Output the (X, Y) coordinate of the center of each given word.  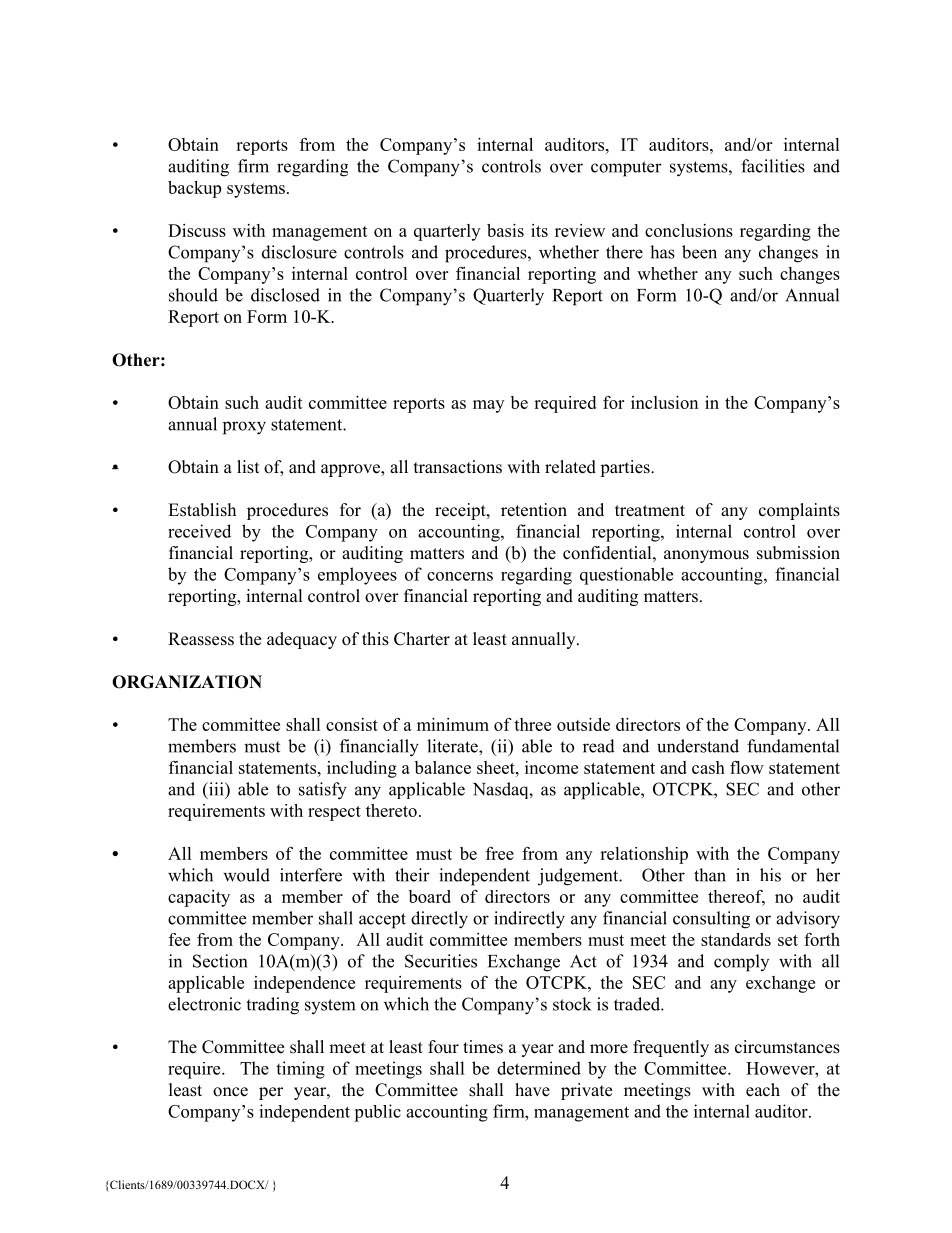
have (532, 1090)
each (763, 1090)
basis (505, 230)
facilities (773, 166)
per (271, 1093)
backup (194, 189)
